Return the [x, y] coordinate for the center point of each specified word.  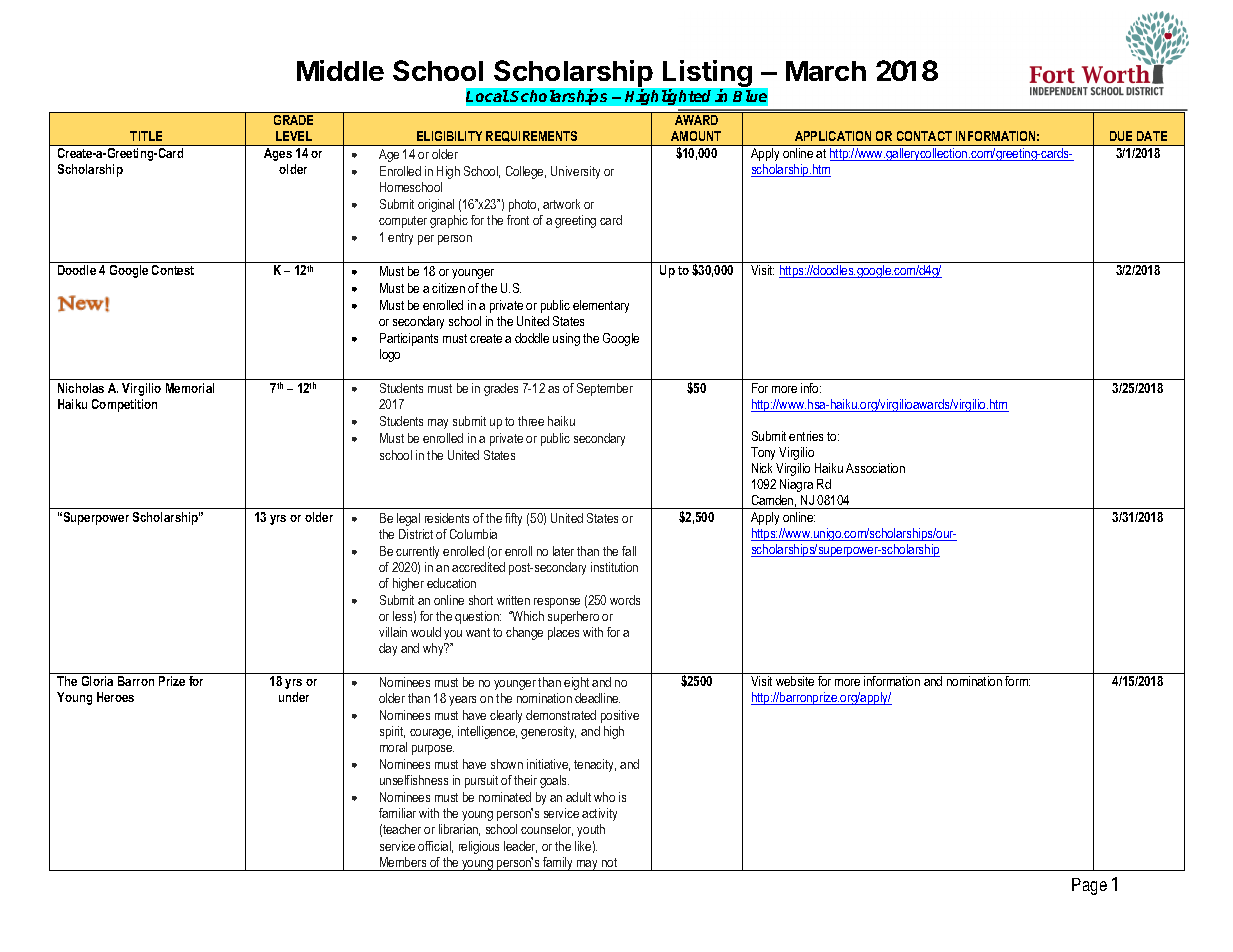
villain [393, 632]
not [609, 862]
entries [806, 436]
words [625, 600]
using [566, 339]
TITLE [146, 136]
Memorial [190, 388]
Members [403, 862]
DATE [1152, 136]
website [795, 681]
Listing [707, 75]
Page [1089, 886]
